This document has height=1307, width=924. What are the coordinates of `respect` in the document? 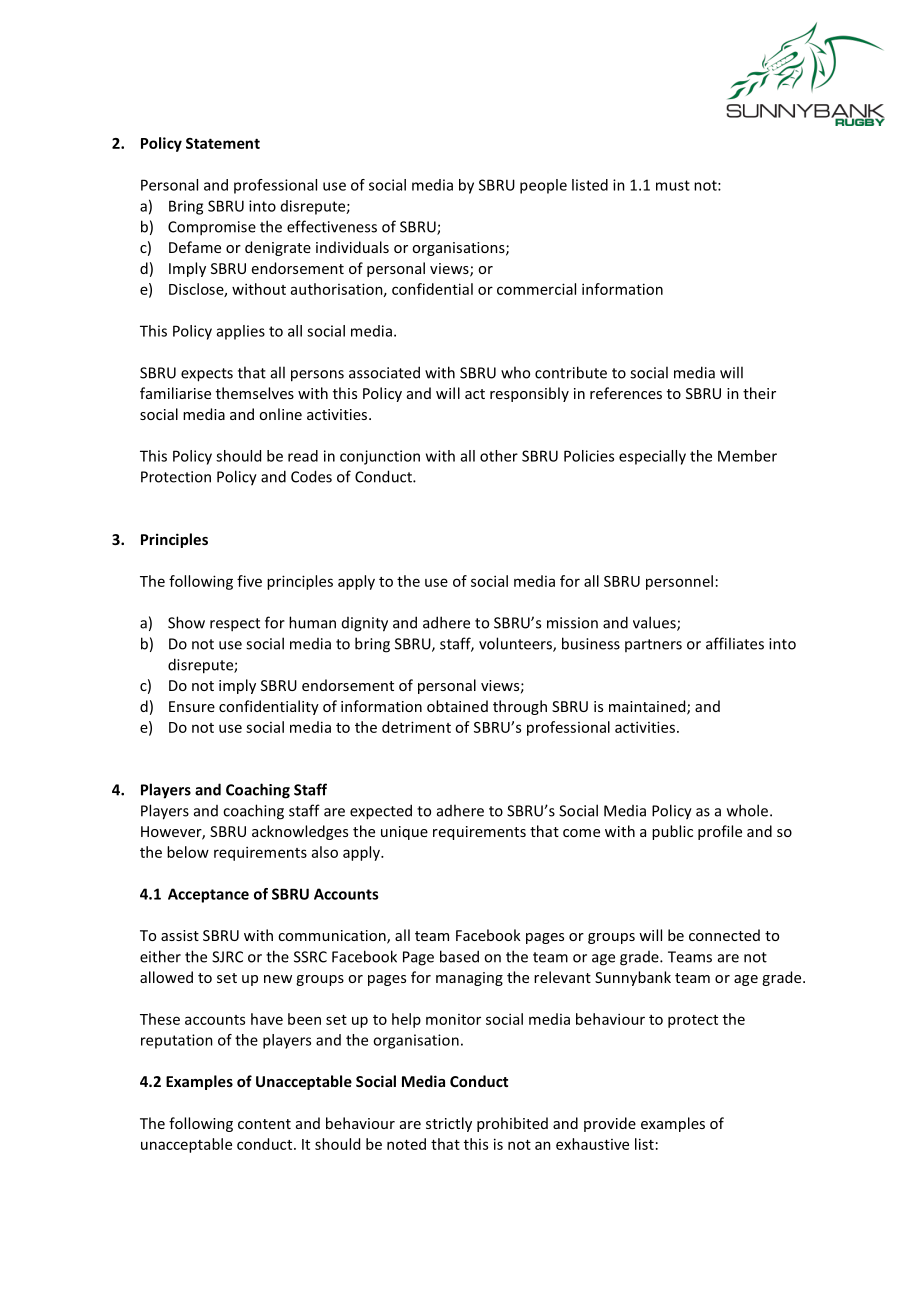 It's located at (235, 625).
